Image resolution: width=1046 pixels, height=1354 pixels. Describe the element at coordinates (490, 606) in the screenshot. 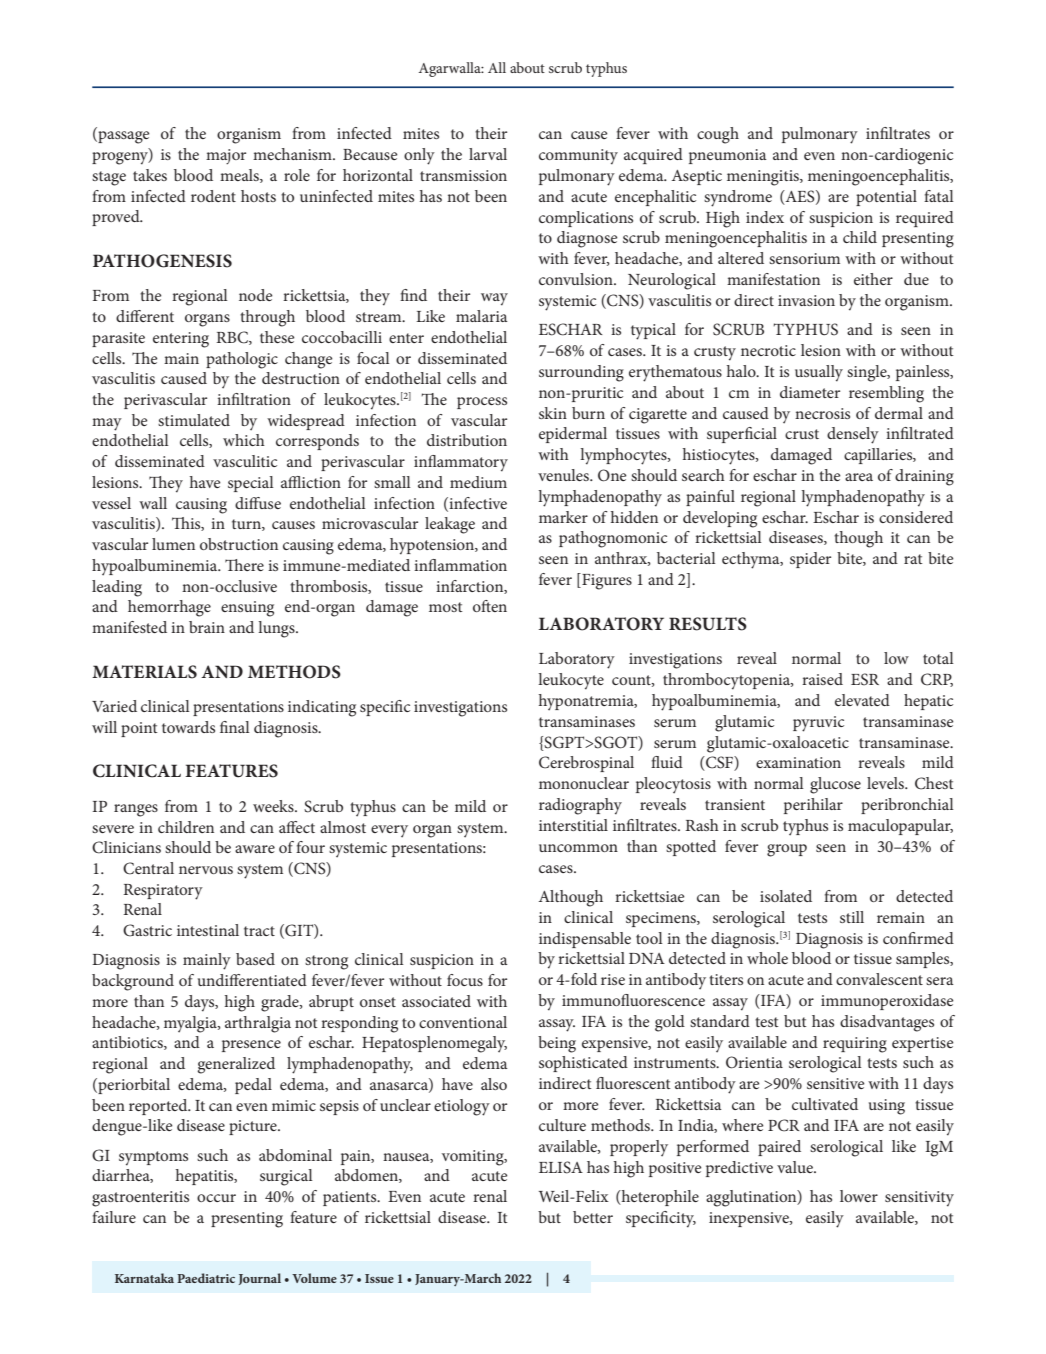

I see `often` at that location.
